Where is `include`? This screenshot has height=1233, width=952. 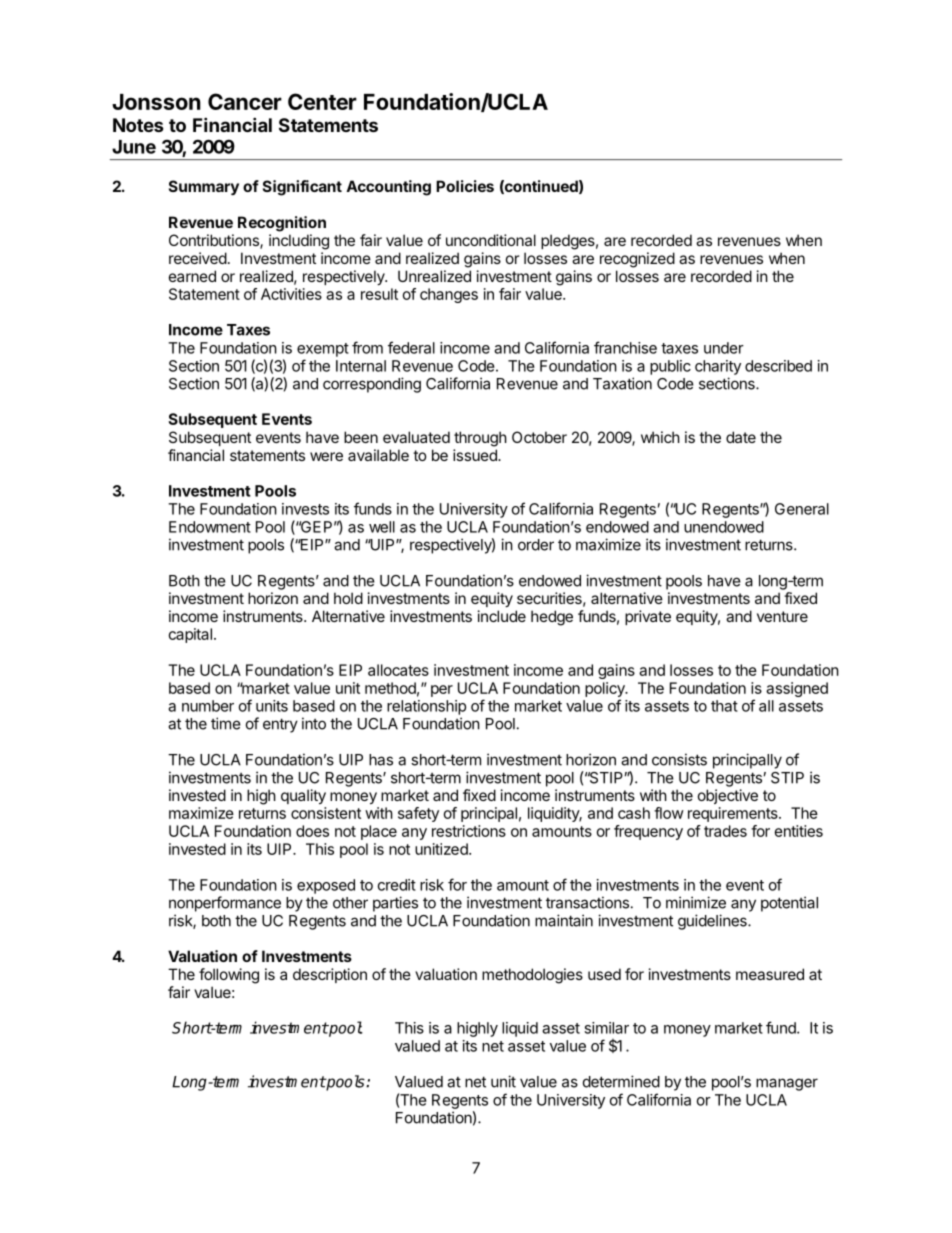 include is located at coordinates (502, 616).
